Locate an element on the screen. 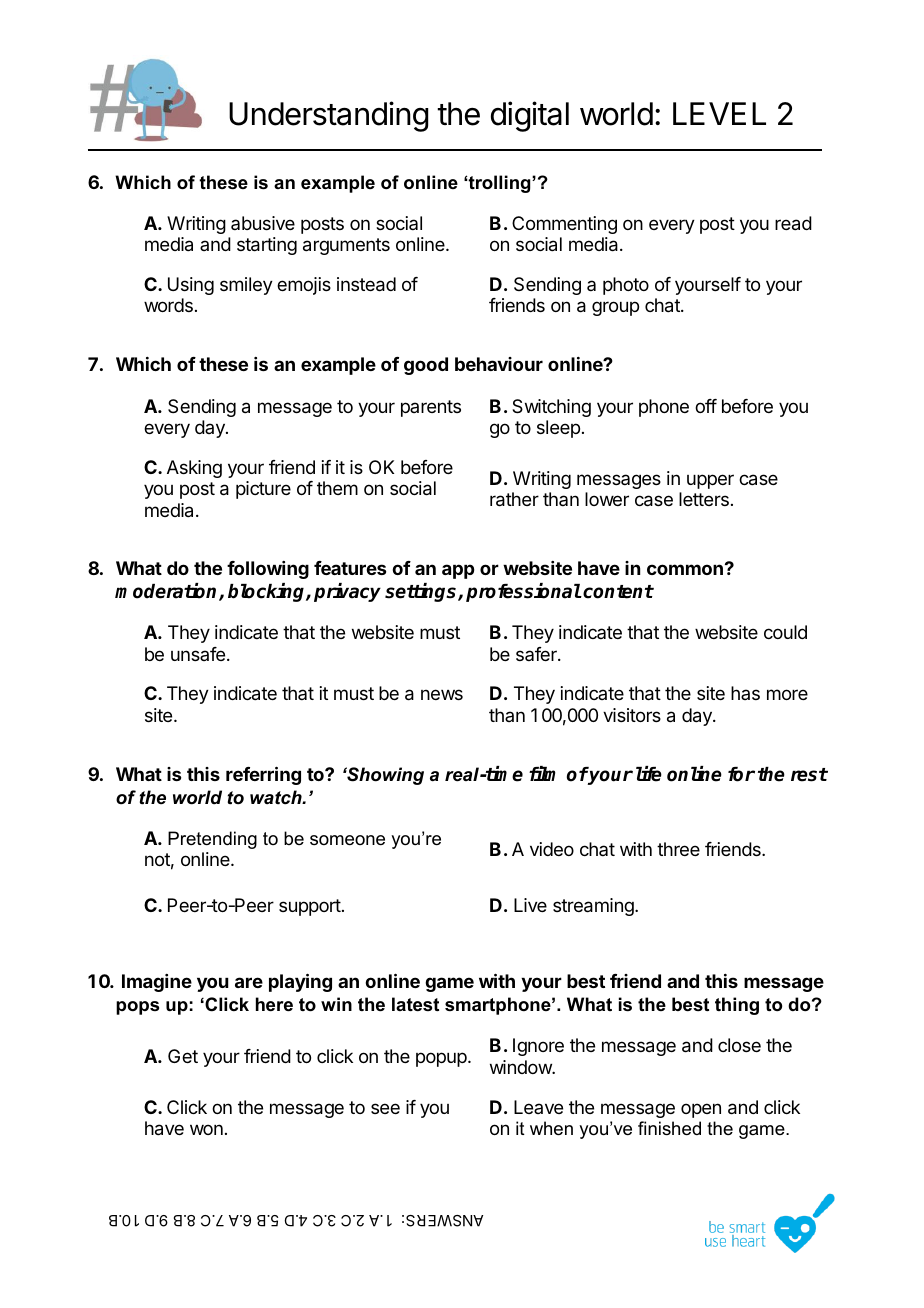 The image size is (924, 1308). Pretending is located at coordinates (212, 840).
